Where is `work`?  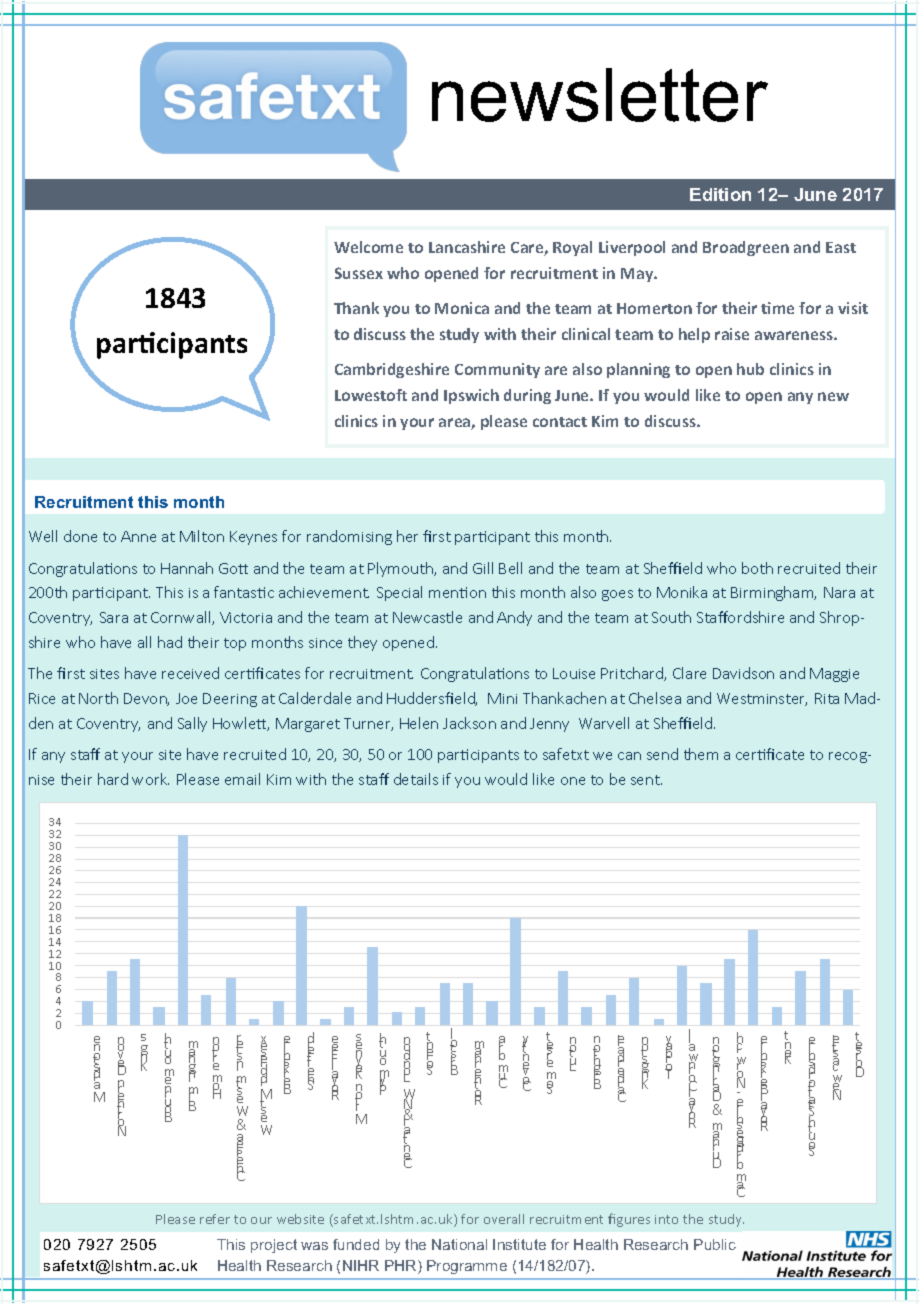
work is located at coordinates (150, 779).
